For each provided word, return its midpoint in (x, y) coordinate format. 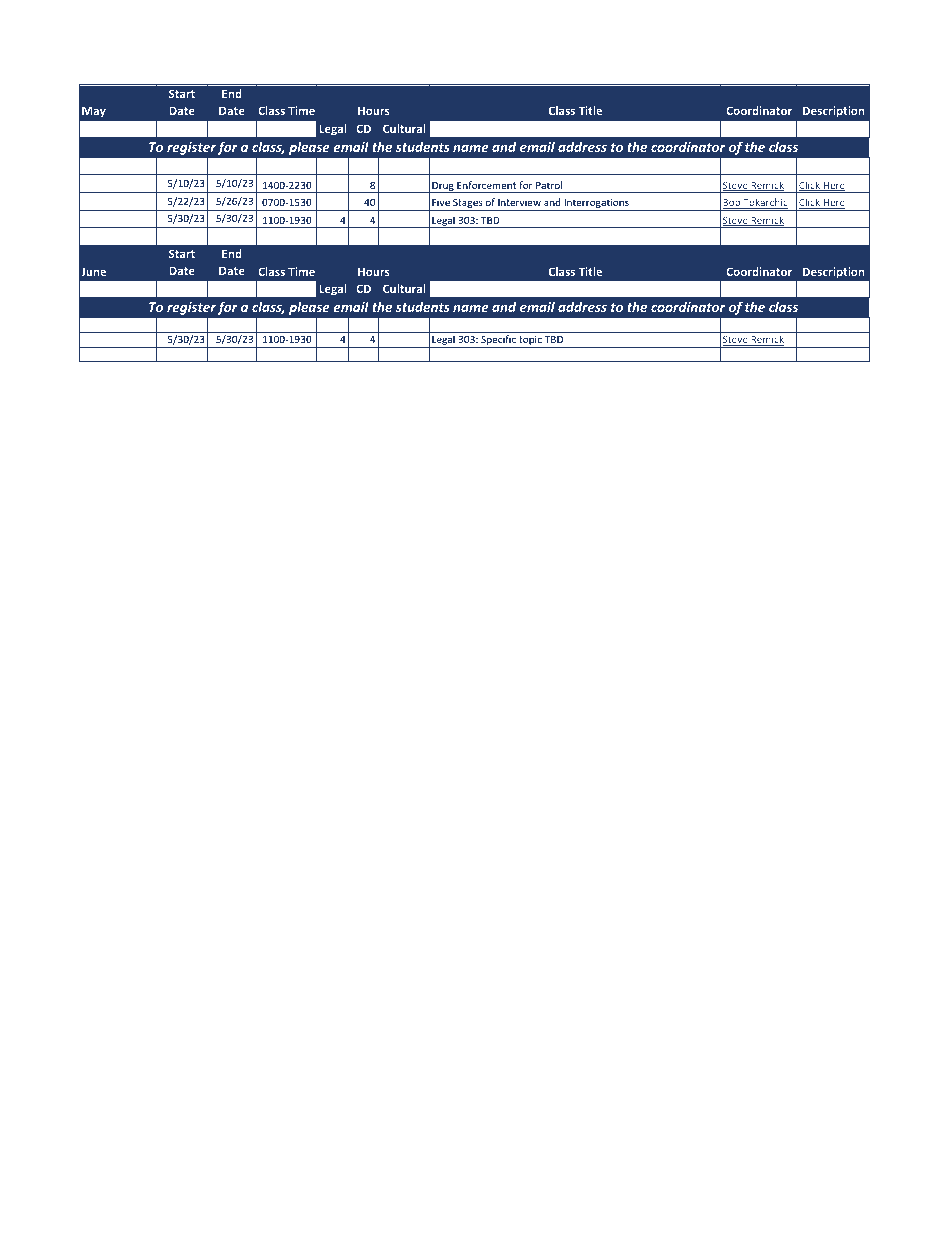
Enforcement (486, 185)
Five (441, 202)
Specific (498, 341)
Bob (732, 203)
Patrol (549, 185)
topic (530, 341)
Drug (443, 187)
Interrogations (596, 204)
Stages (468, 204)
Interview (519, 202)
